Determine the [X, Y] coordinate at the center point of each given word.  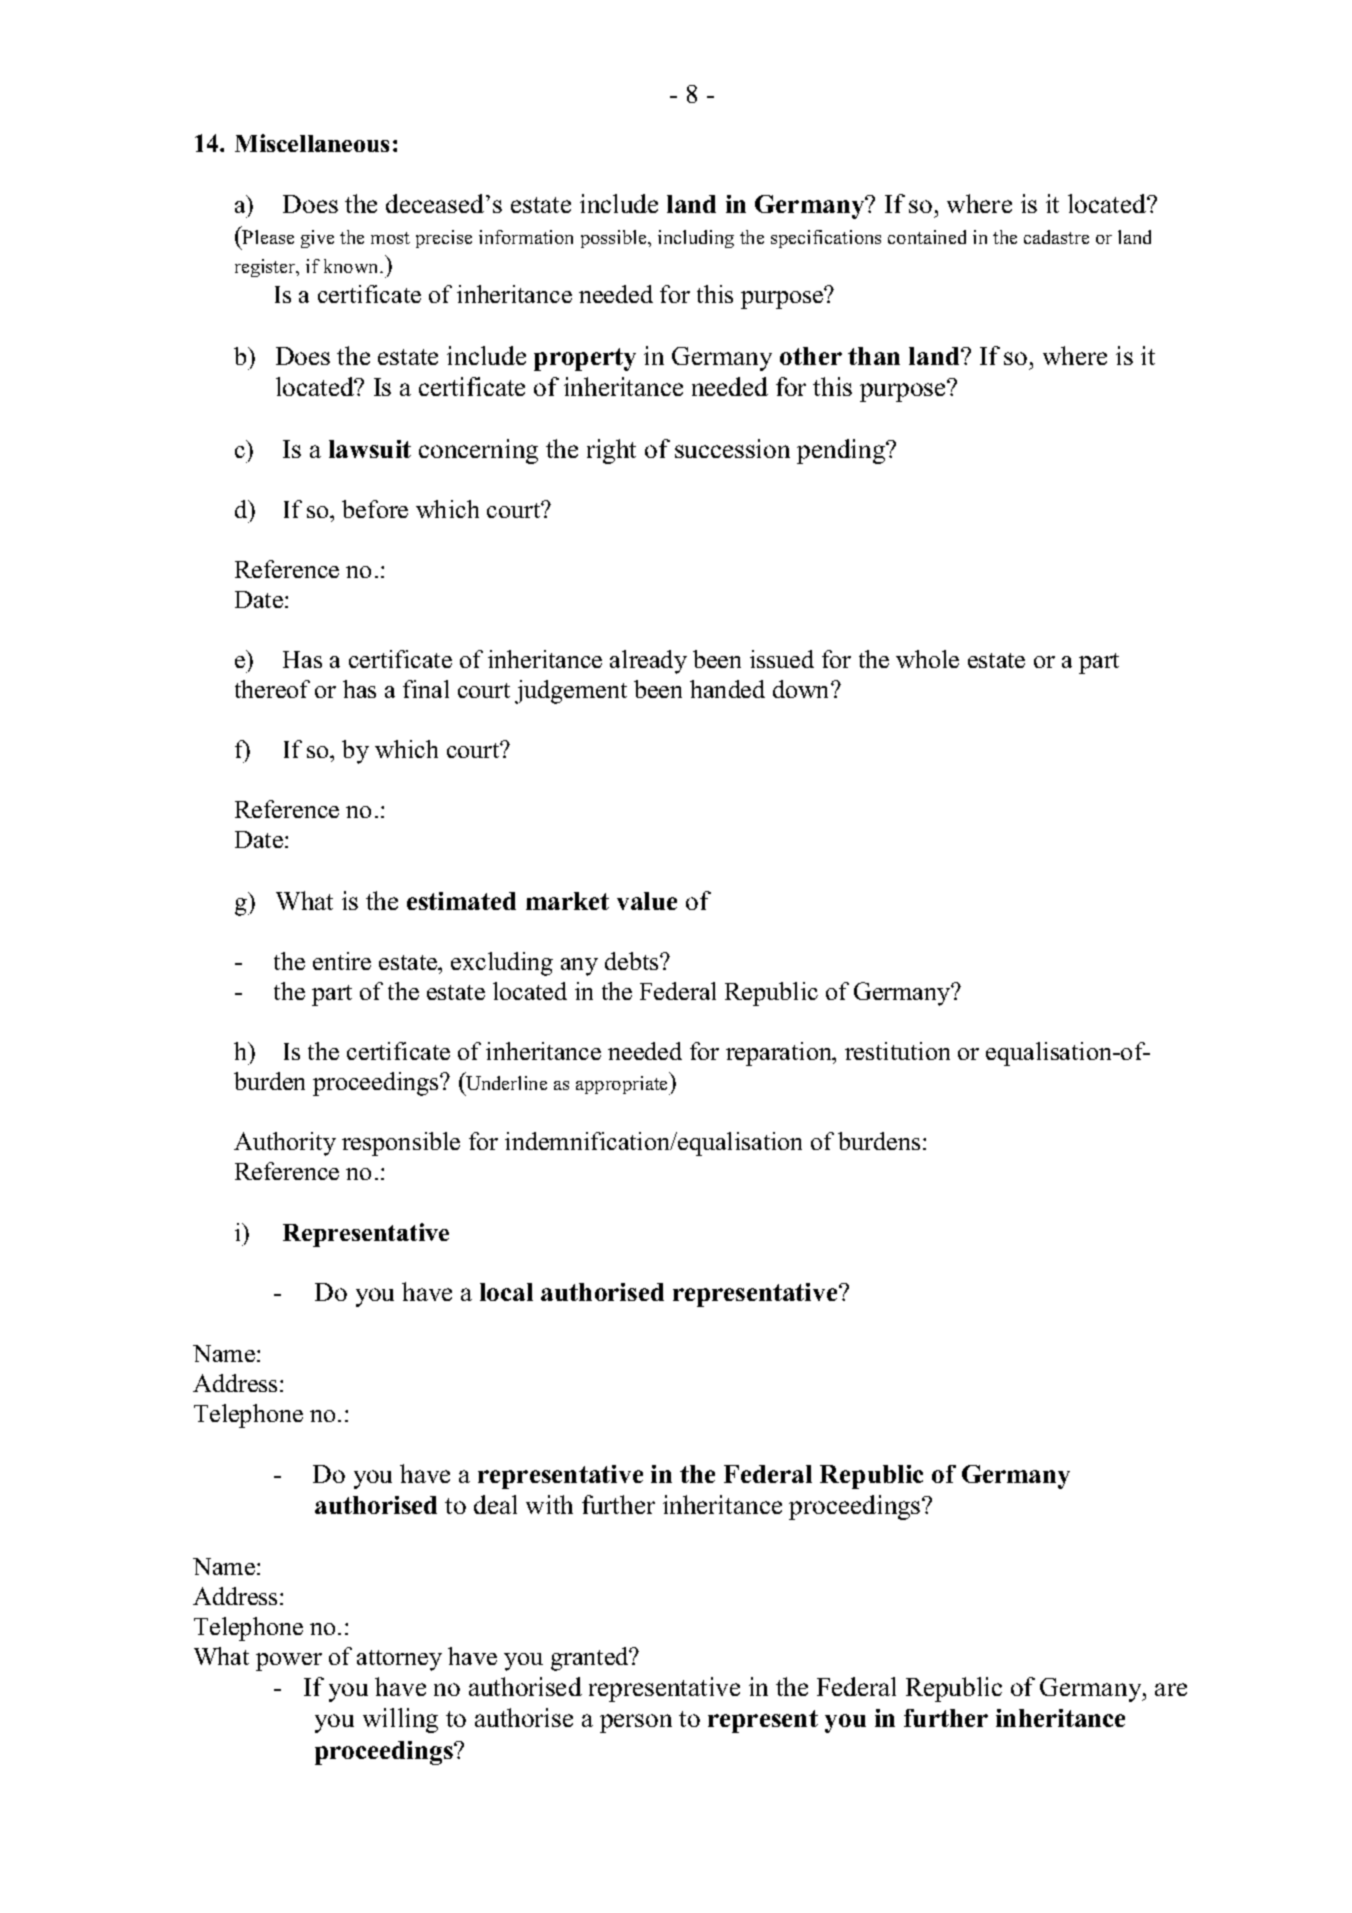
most [390, 238]
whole [927, 659]
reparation [780, 1054]
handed [727, 689]
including [696, 239]
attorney [399, 1660]
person [636, 1723]
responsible [401, 1144]
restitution [897, 1051]
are [1171, 1689]
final [426, 689]
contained [927, 237]
